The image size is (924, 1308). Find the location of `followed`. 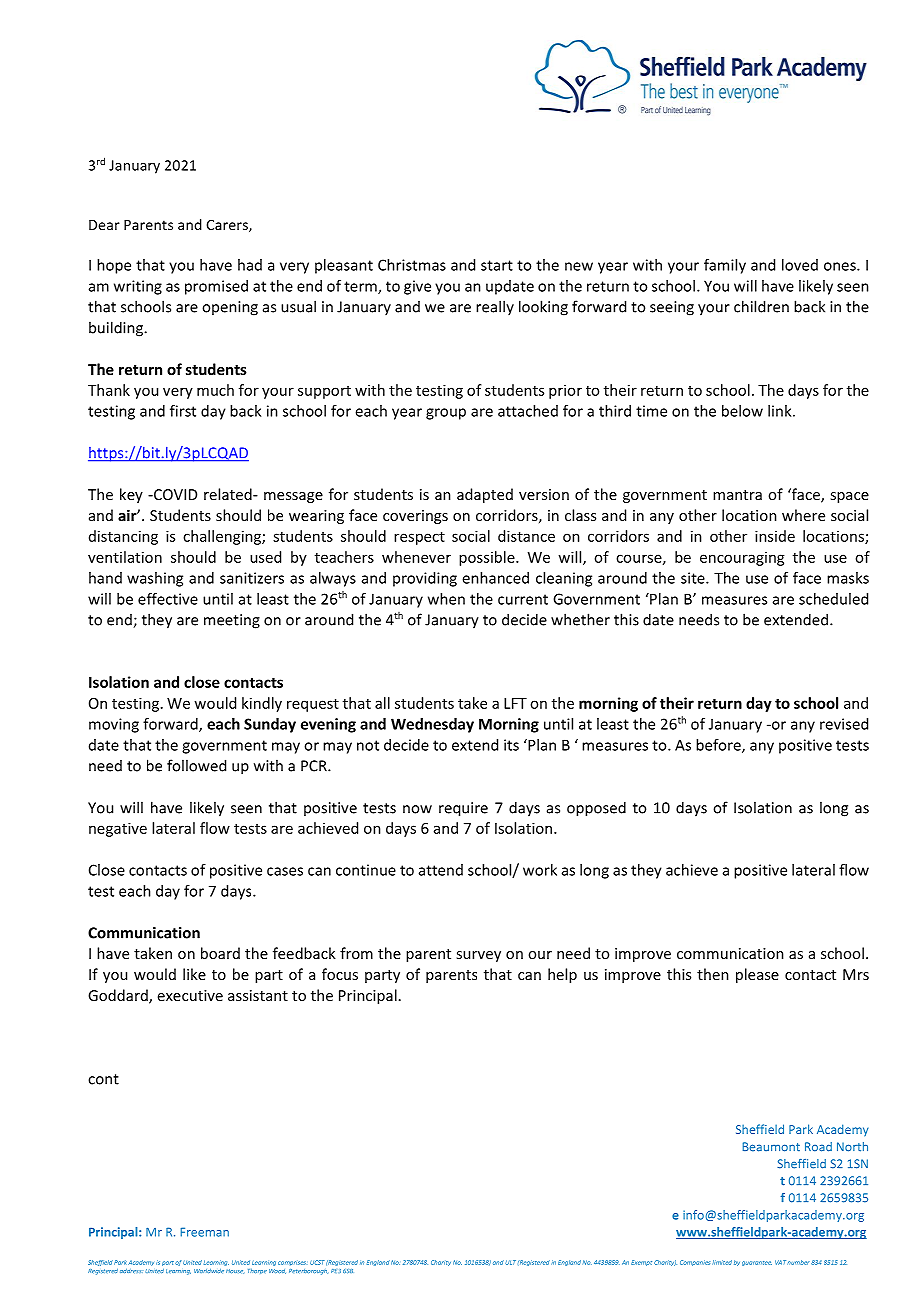

followed is located at coordinates (196, 765).
